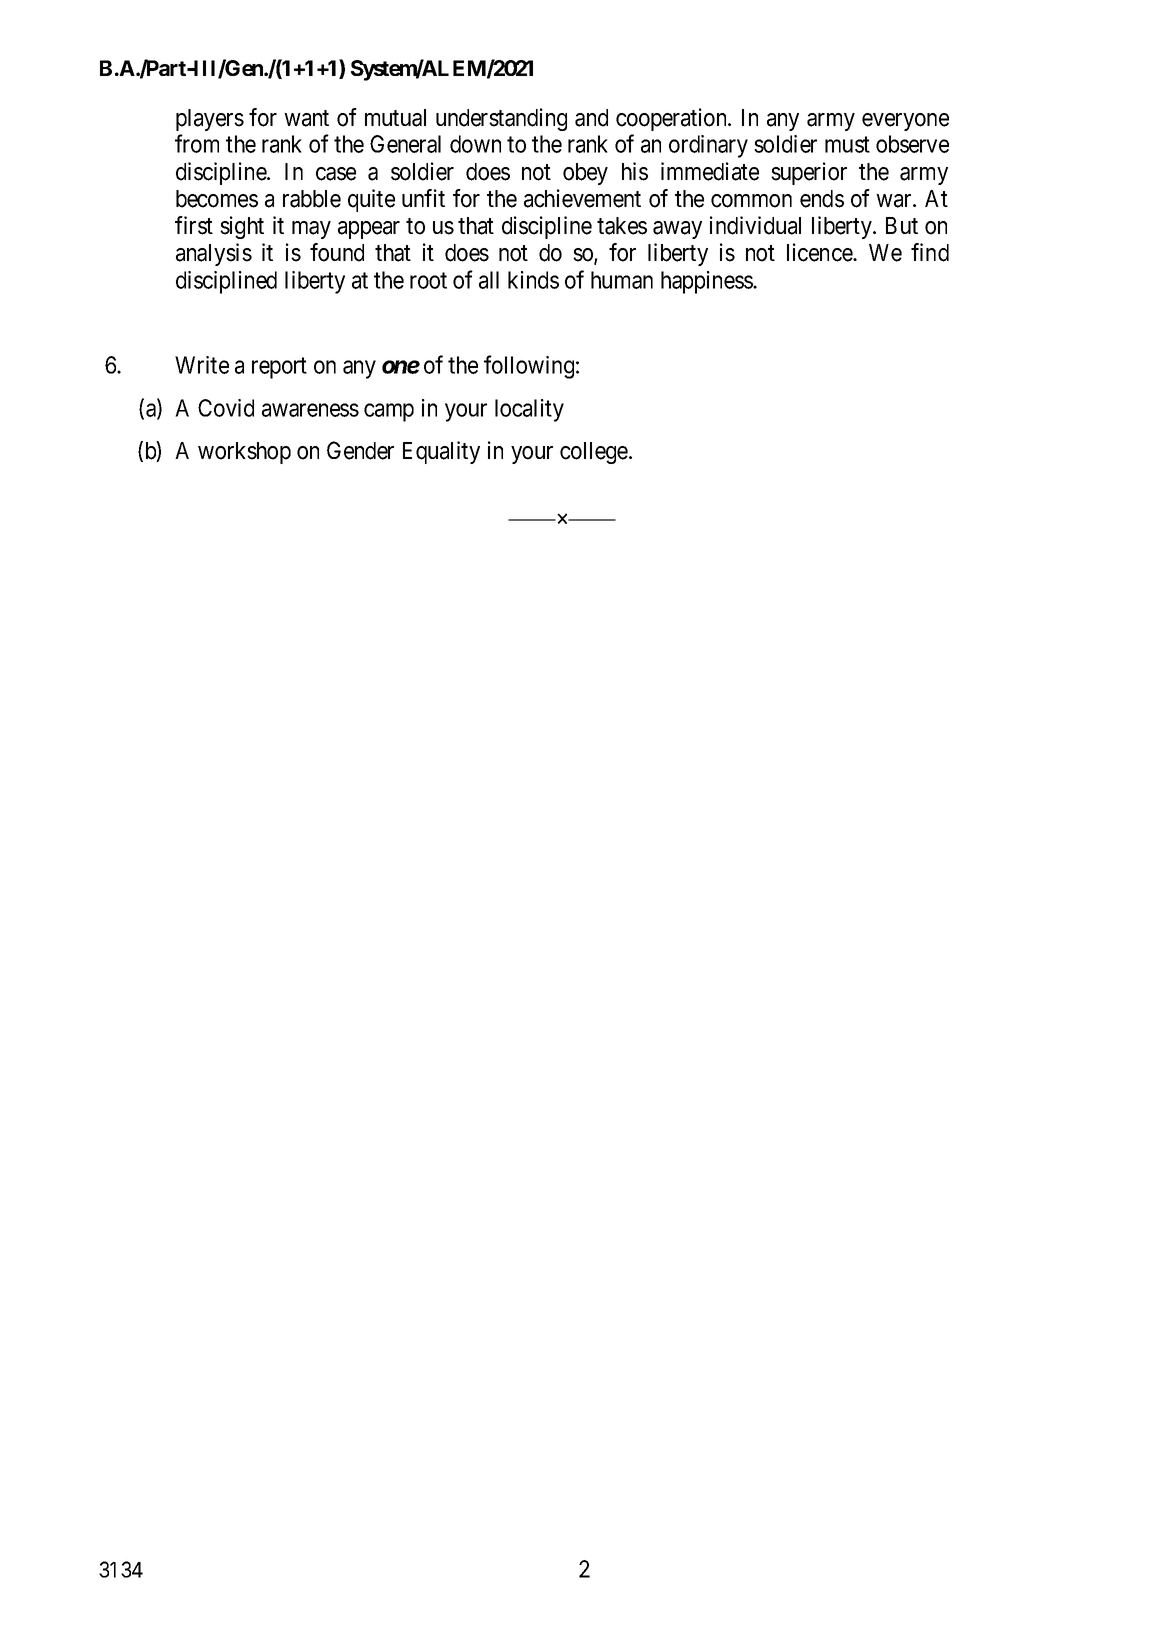 This screenshot has width=1168, height=1650. What do you see at coordinates (594, 453) in the screenshot?
I see `college` at bounding box center [594, 453].
